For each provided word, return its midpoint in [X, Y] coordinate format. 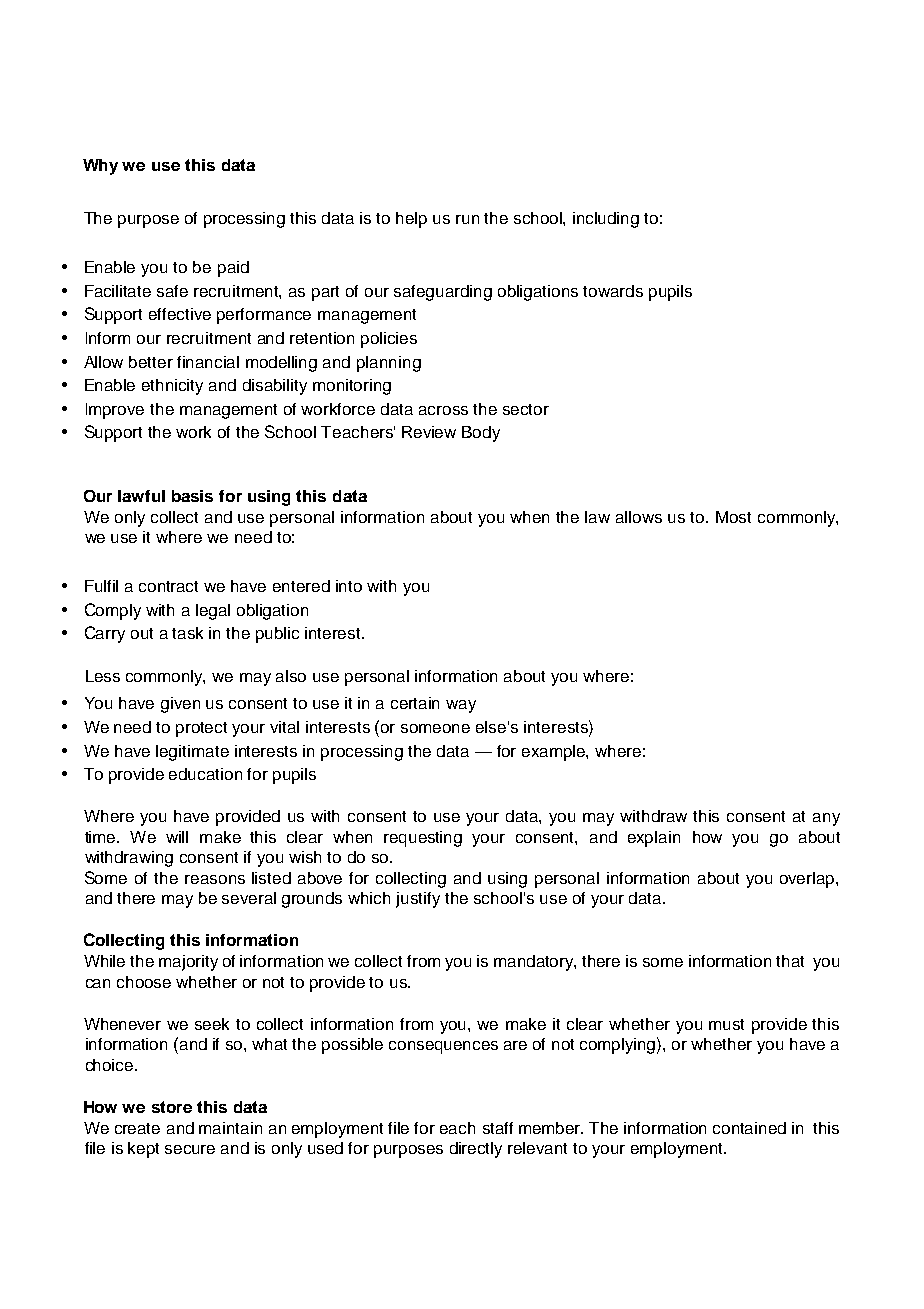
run [467, 219]
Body [481, 434]
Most [733, 517]
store [172, 1107]
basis [192, 496]
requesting [423, 839]
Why [100, 167]
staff [498, 1128]
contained [749, 1128]
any [826, 819]
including [606, 220]
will [177, 837]
